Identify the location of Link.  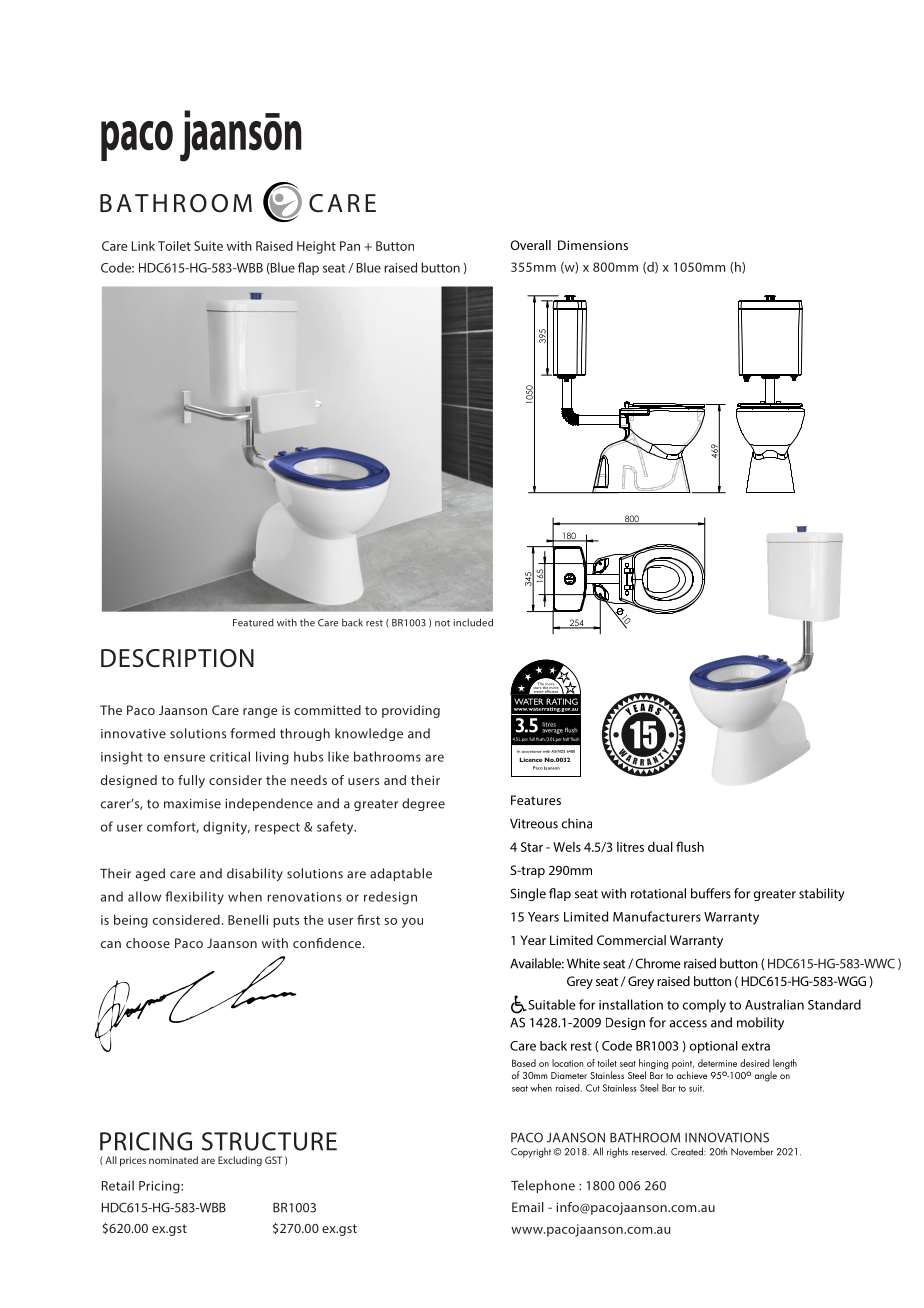
(143, 246).
